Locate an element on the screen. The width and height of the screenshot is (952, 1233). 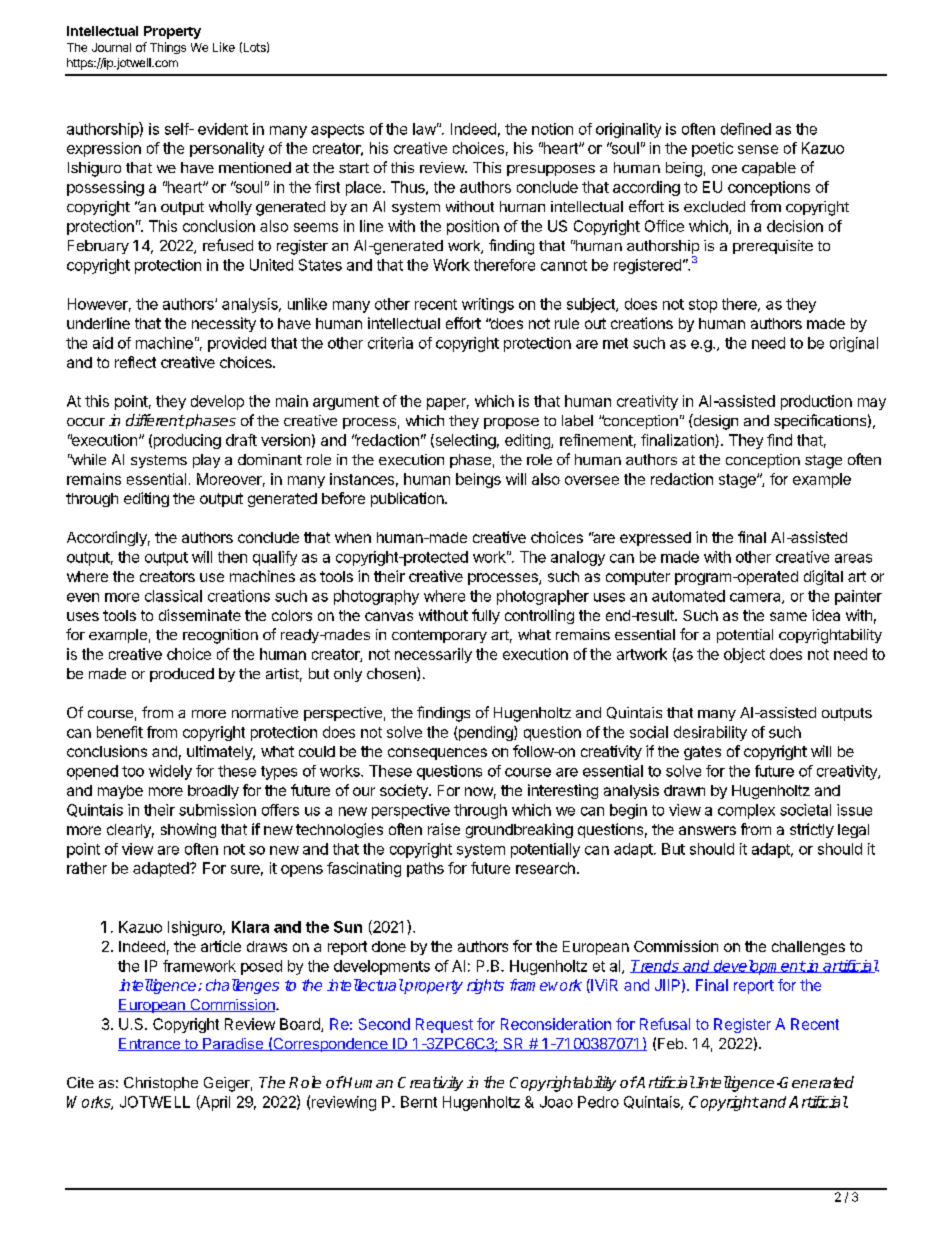
Things is located at coordinates (168, 48).
